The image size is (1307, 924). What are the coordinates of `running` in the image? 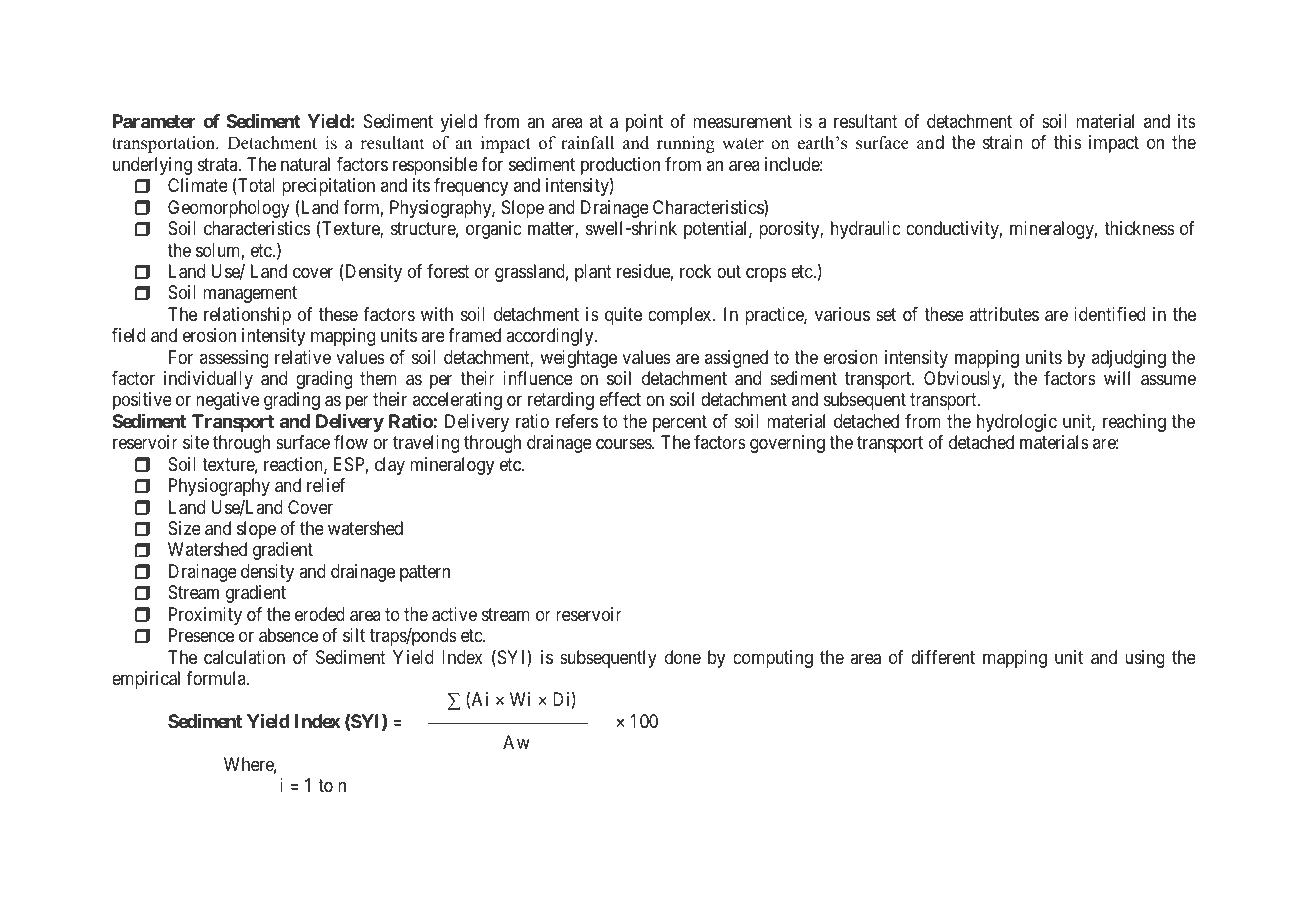 It's located at (686, 144).
